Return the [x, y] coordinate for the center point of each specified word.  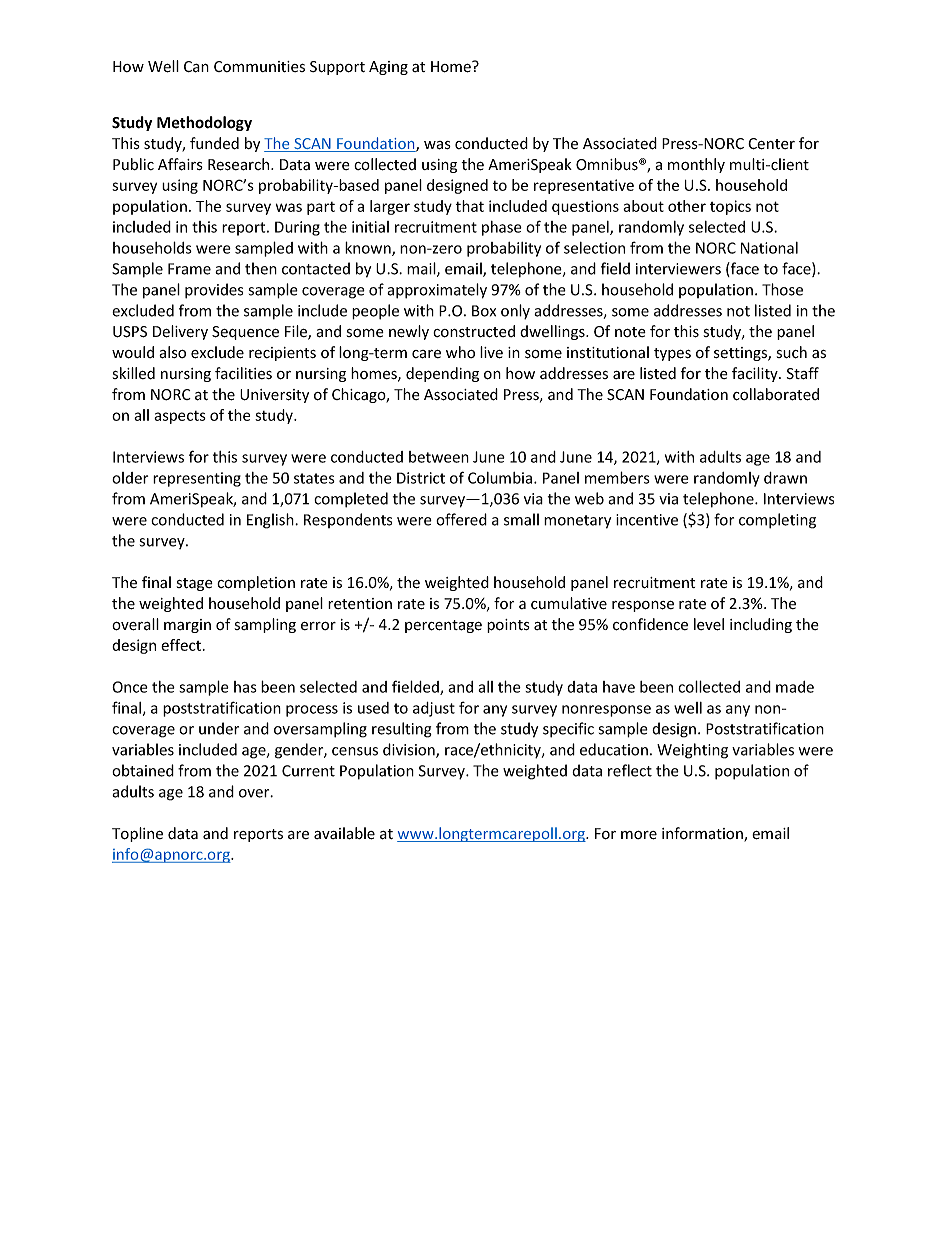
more [639, 835]
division [410, 750]
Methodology [204, 123]
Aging [388, 68]
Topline [137, 834]
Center [771, 144]
